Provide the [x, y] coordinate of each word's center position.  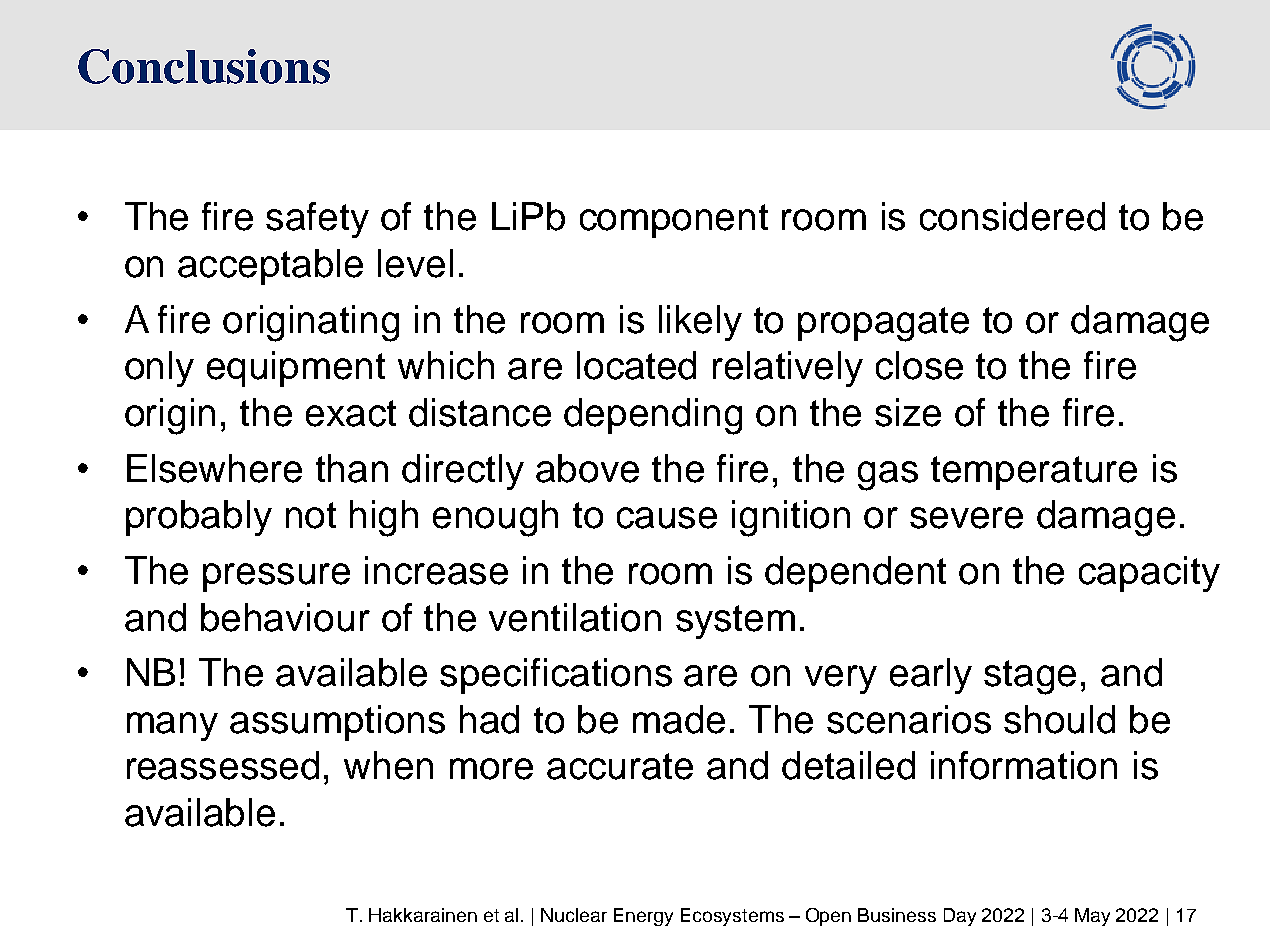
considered [1012, 216]
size [908, 412]
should [1059, 719]
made [679, 719]
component [674, 221]
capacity [1149, 574]
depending [653, 416]
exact [351, 413]
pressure [276, 577]
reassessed [223, 765]
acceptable [270, 267]
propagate [883, 324]
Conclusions [204, 66]
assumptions [337, 723]
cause [667, 518]
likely [700, 323]
